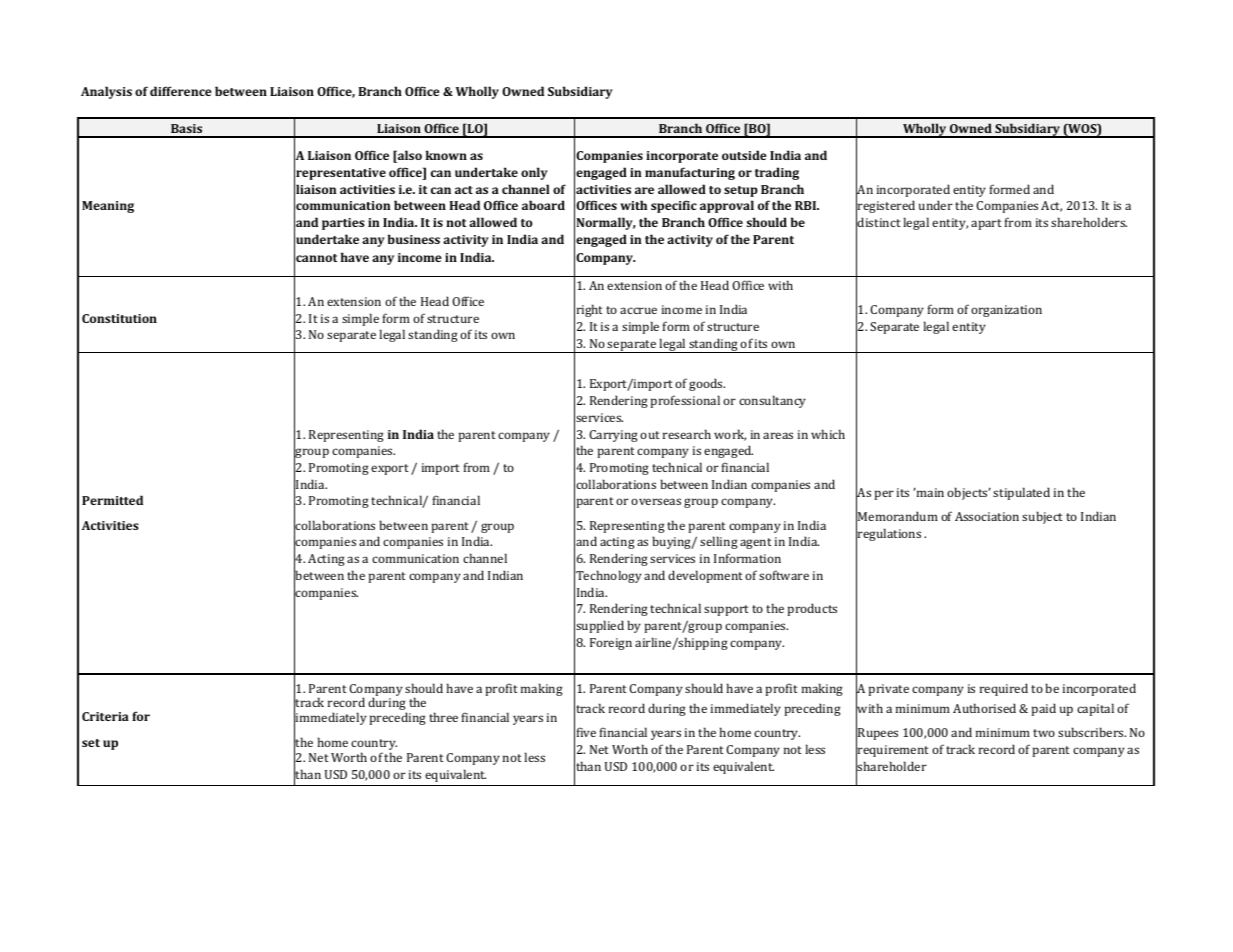 The width and height of the document is (1233, 952). Describe the element at coordinates (1006, 311) in the document. I see `organization` at that location.
